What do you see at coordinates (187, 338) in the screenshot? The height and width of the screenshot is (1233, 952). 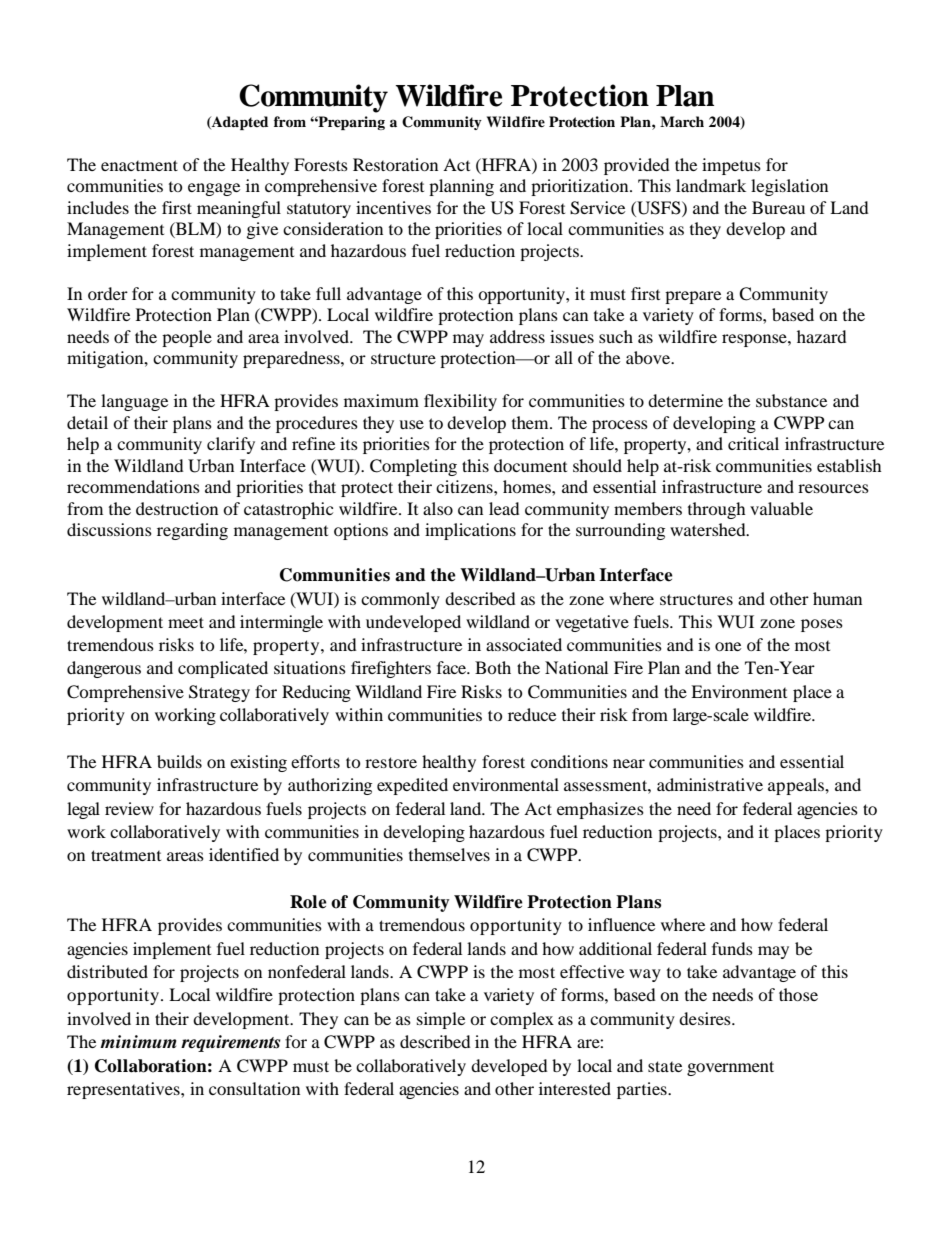 I see `people` at bounding box center [187, 338].
